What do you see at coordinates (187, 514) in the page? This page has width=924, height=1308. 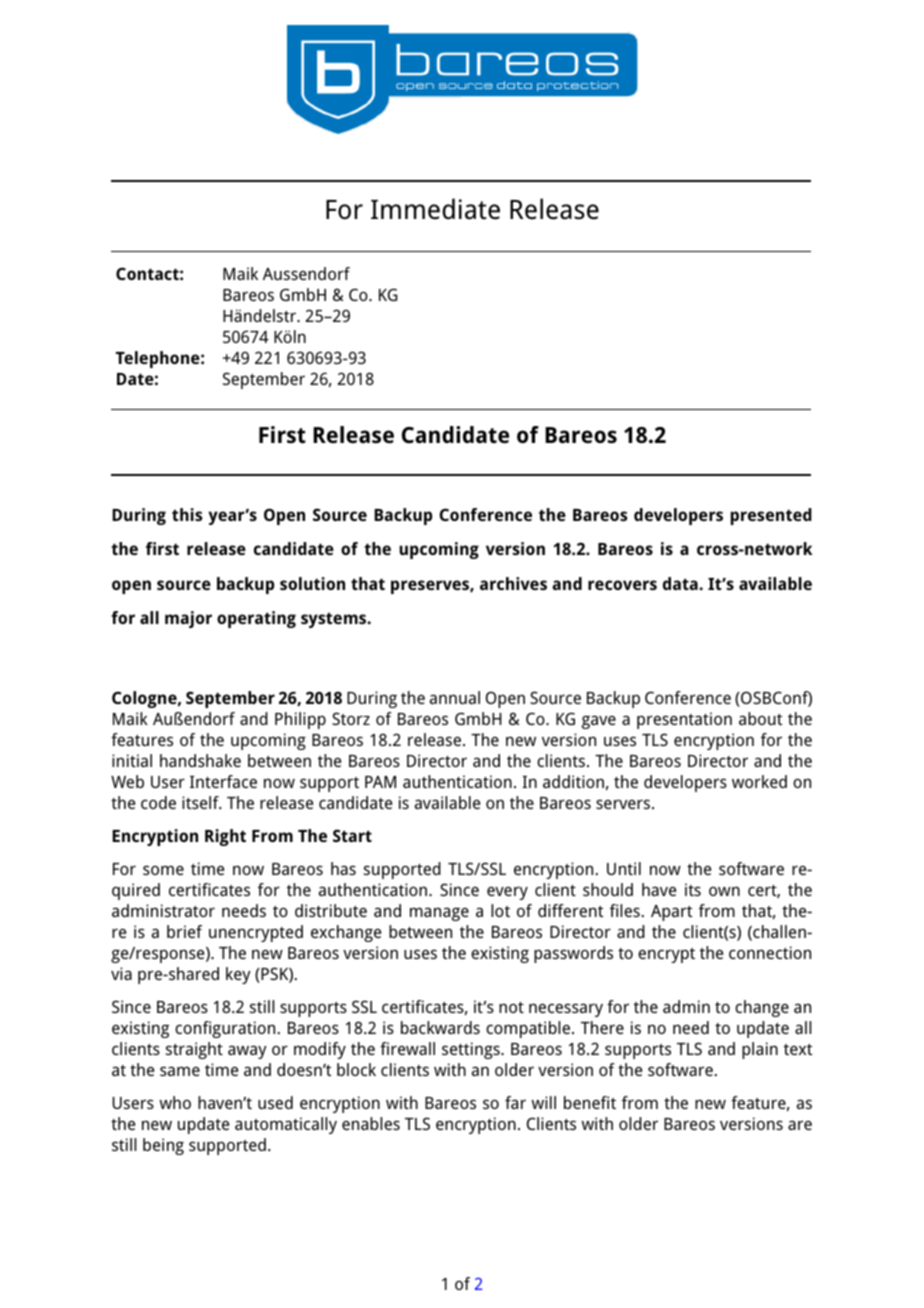 I see `this` at bounding box center [187, 514].
